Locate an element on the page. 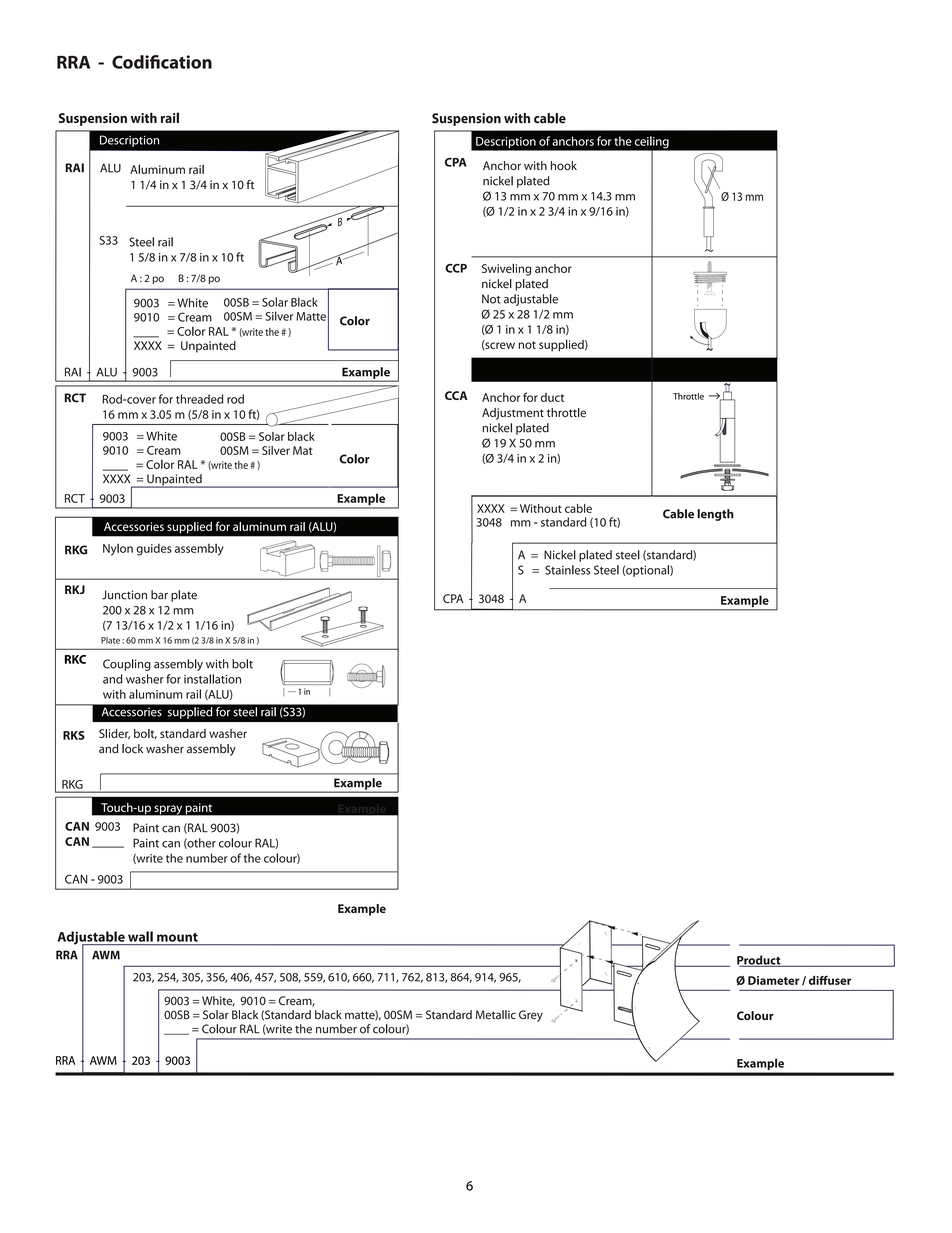  Stainless is located at coordinates (568, 570).
